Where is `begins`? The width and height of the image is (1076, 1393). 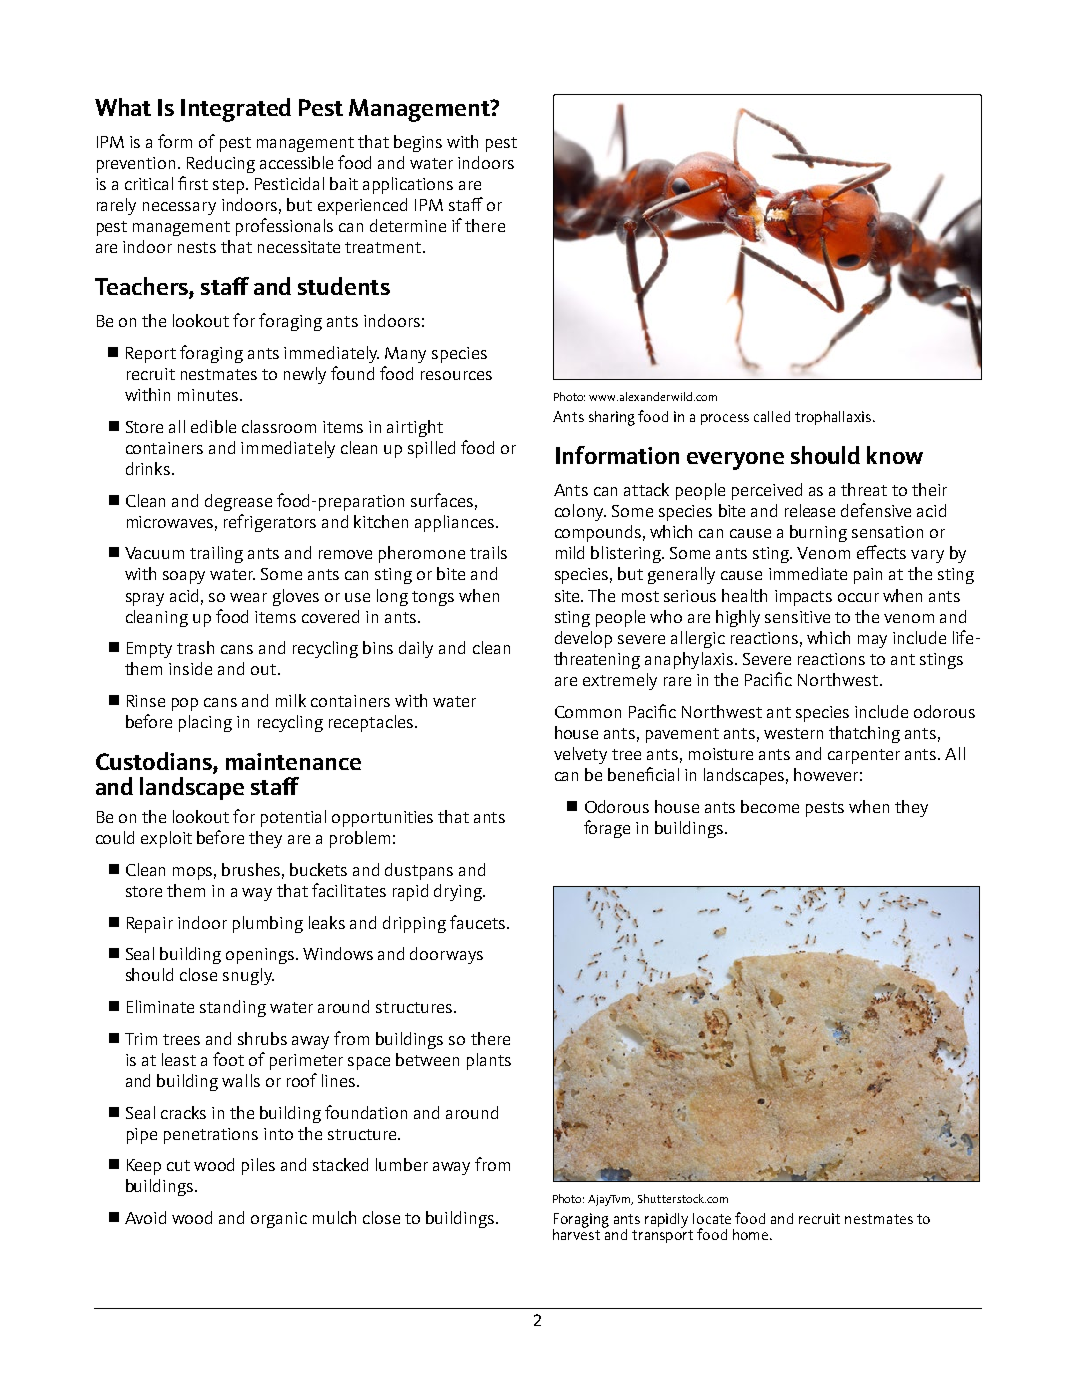
begins is located at coordinates (418, 143).
